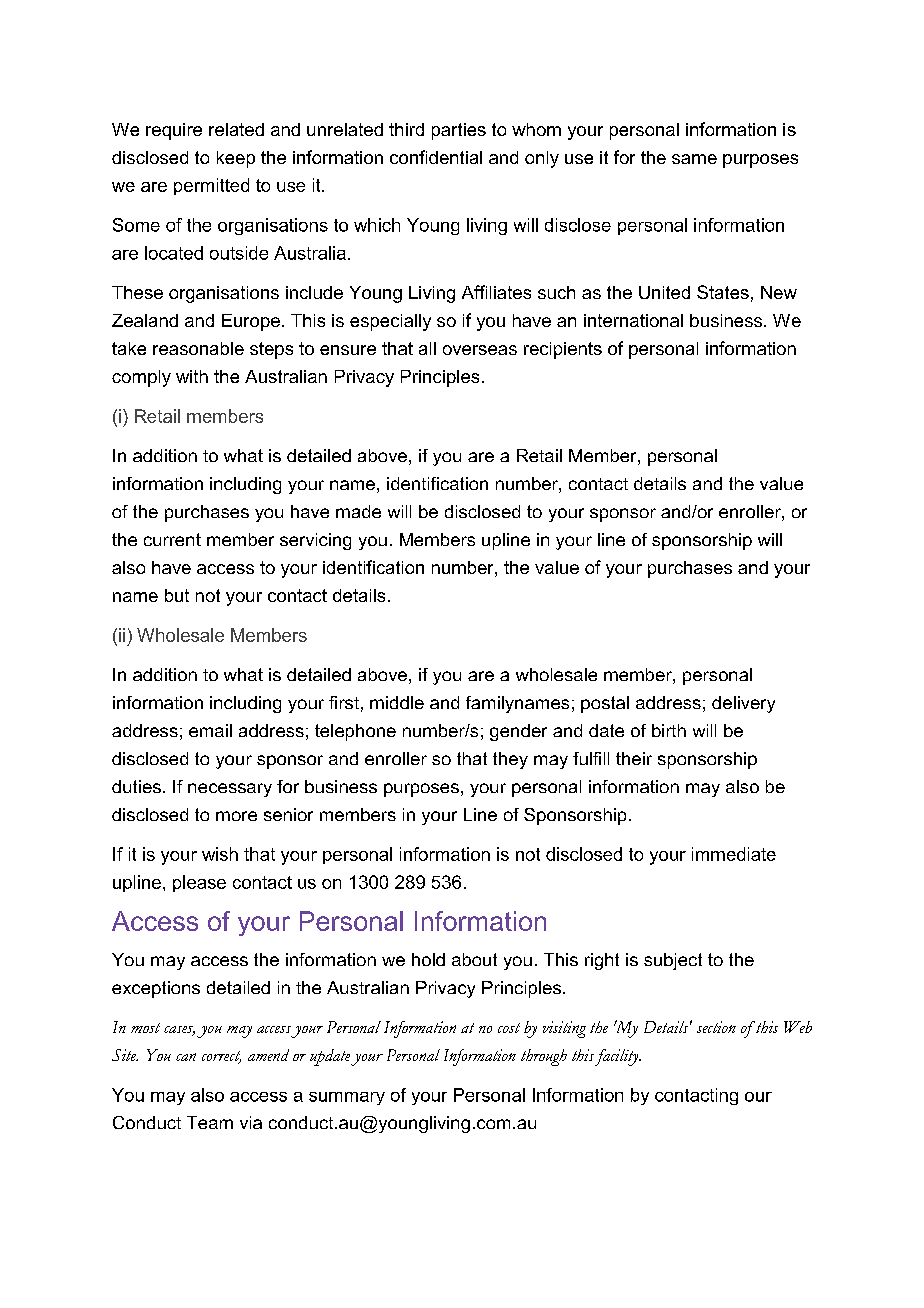 Image resolution: width=924 pixels, height=1308 pixels. Describe the element at coordinates (210, 1122) in the screenshot. I see `Team` at that location.
